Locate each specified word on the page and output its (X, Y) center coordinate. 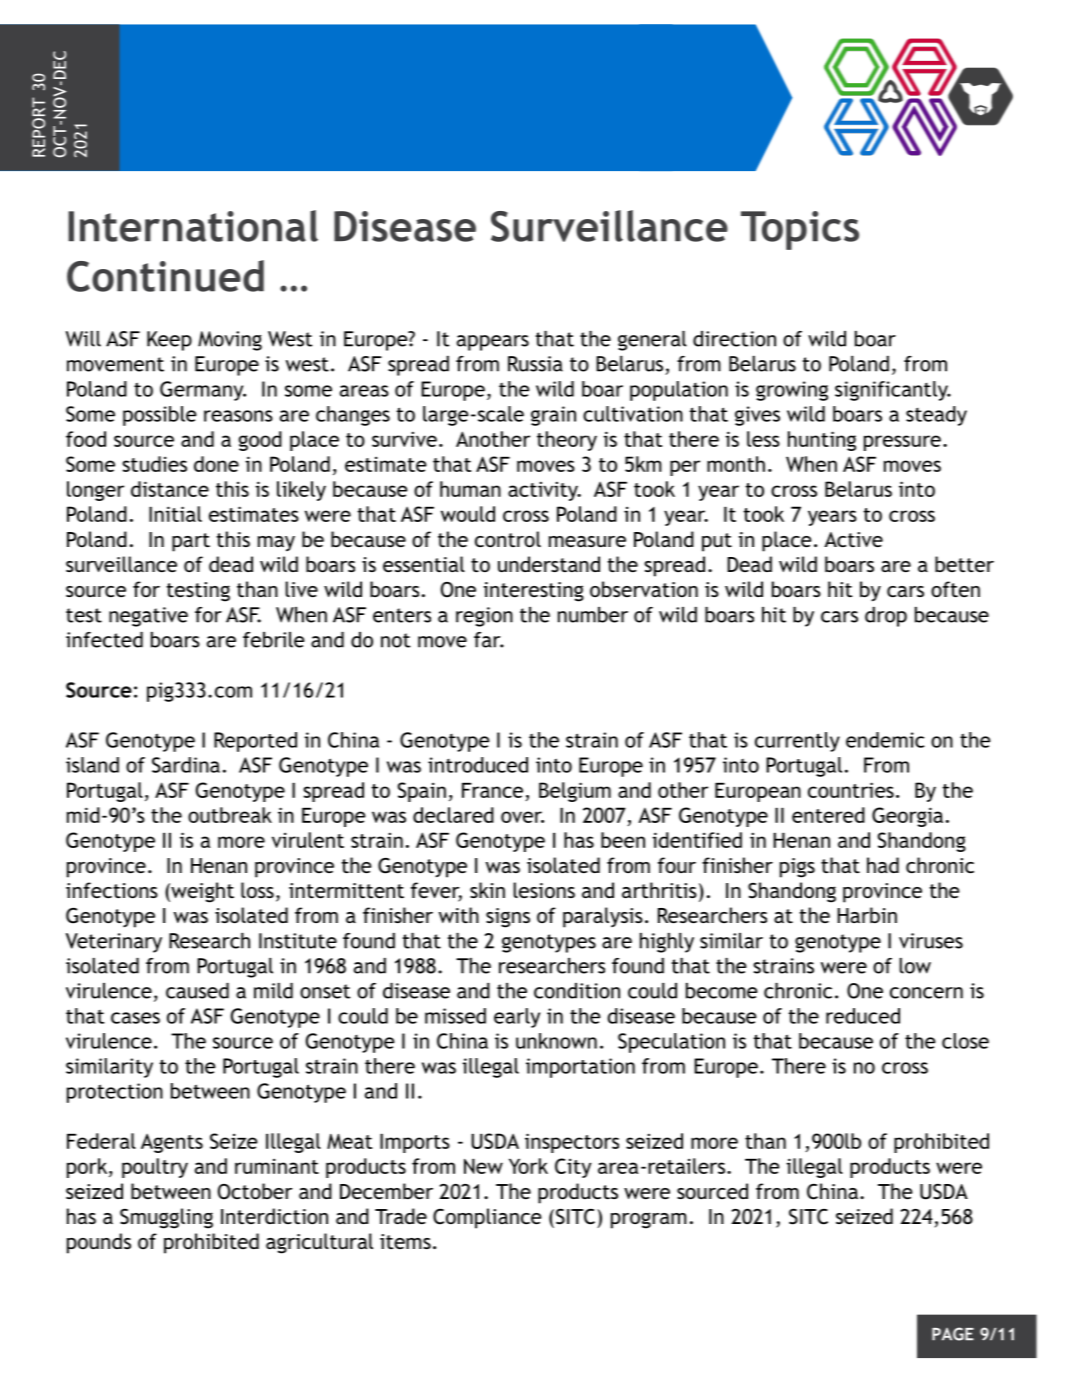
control (508, 539)
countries (851, 790)
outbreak (230, 815)
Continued (165, 276)
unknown (556, 1041)
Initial (175, 514)
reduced (863, 1016)
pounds (99, 1243)
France (492, 790)
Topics (800, 230)
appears (493, 343)
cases (135, 1018)
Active (853, 539)
